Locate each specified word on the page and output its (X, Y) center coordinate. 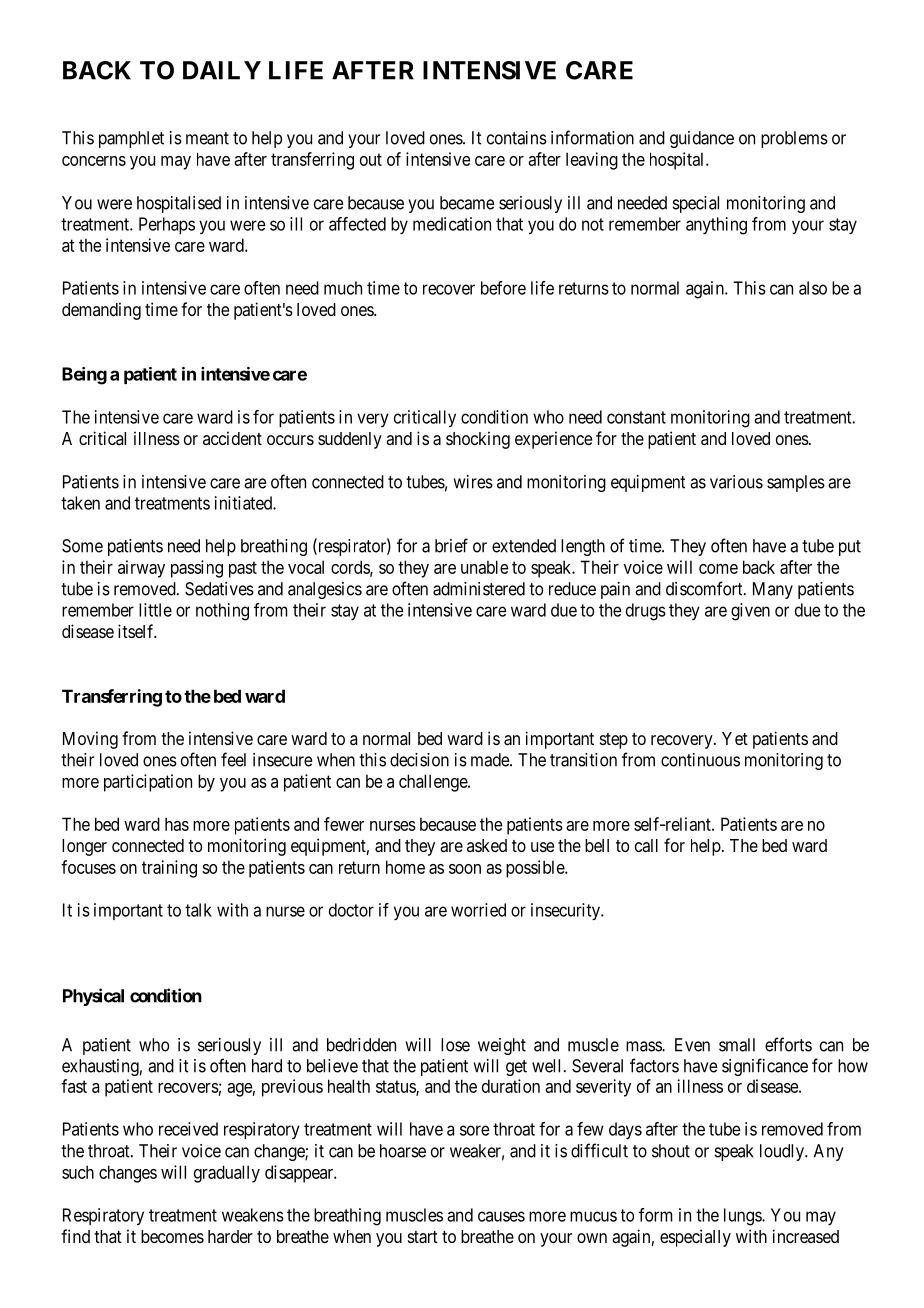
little (155, 610)
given (750, 612)
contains (517, 138)
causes (501, 1216)
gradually (227, 1174)
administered (479, 589)
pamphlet (131, 139)
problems (794, 139)
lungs (743, 1217)
